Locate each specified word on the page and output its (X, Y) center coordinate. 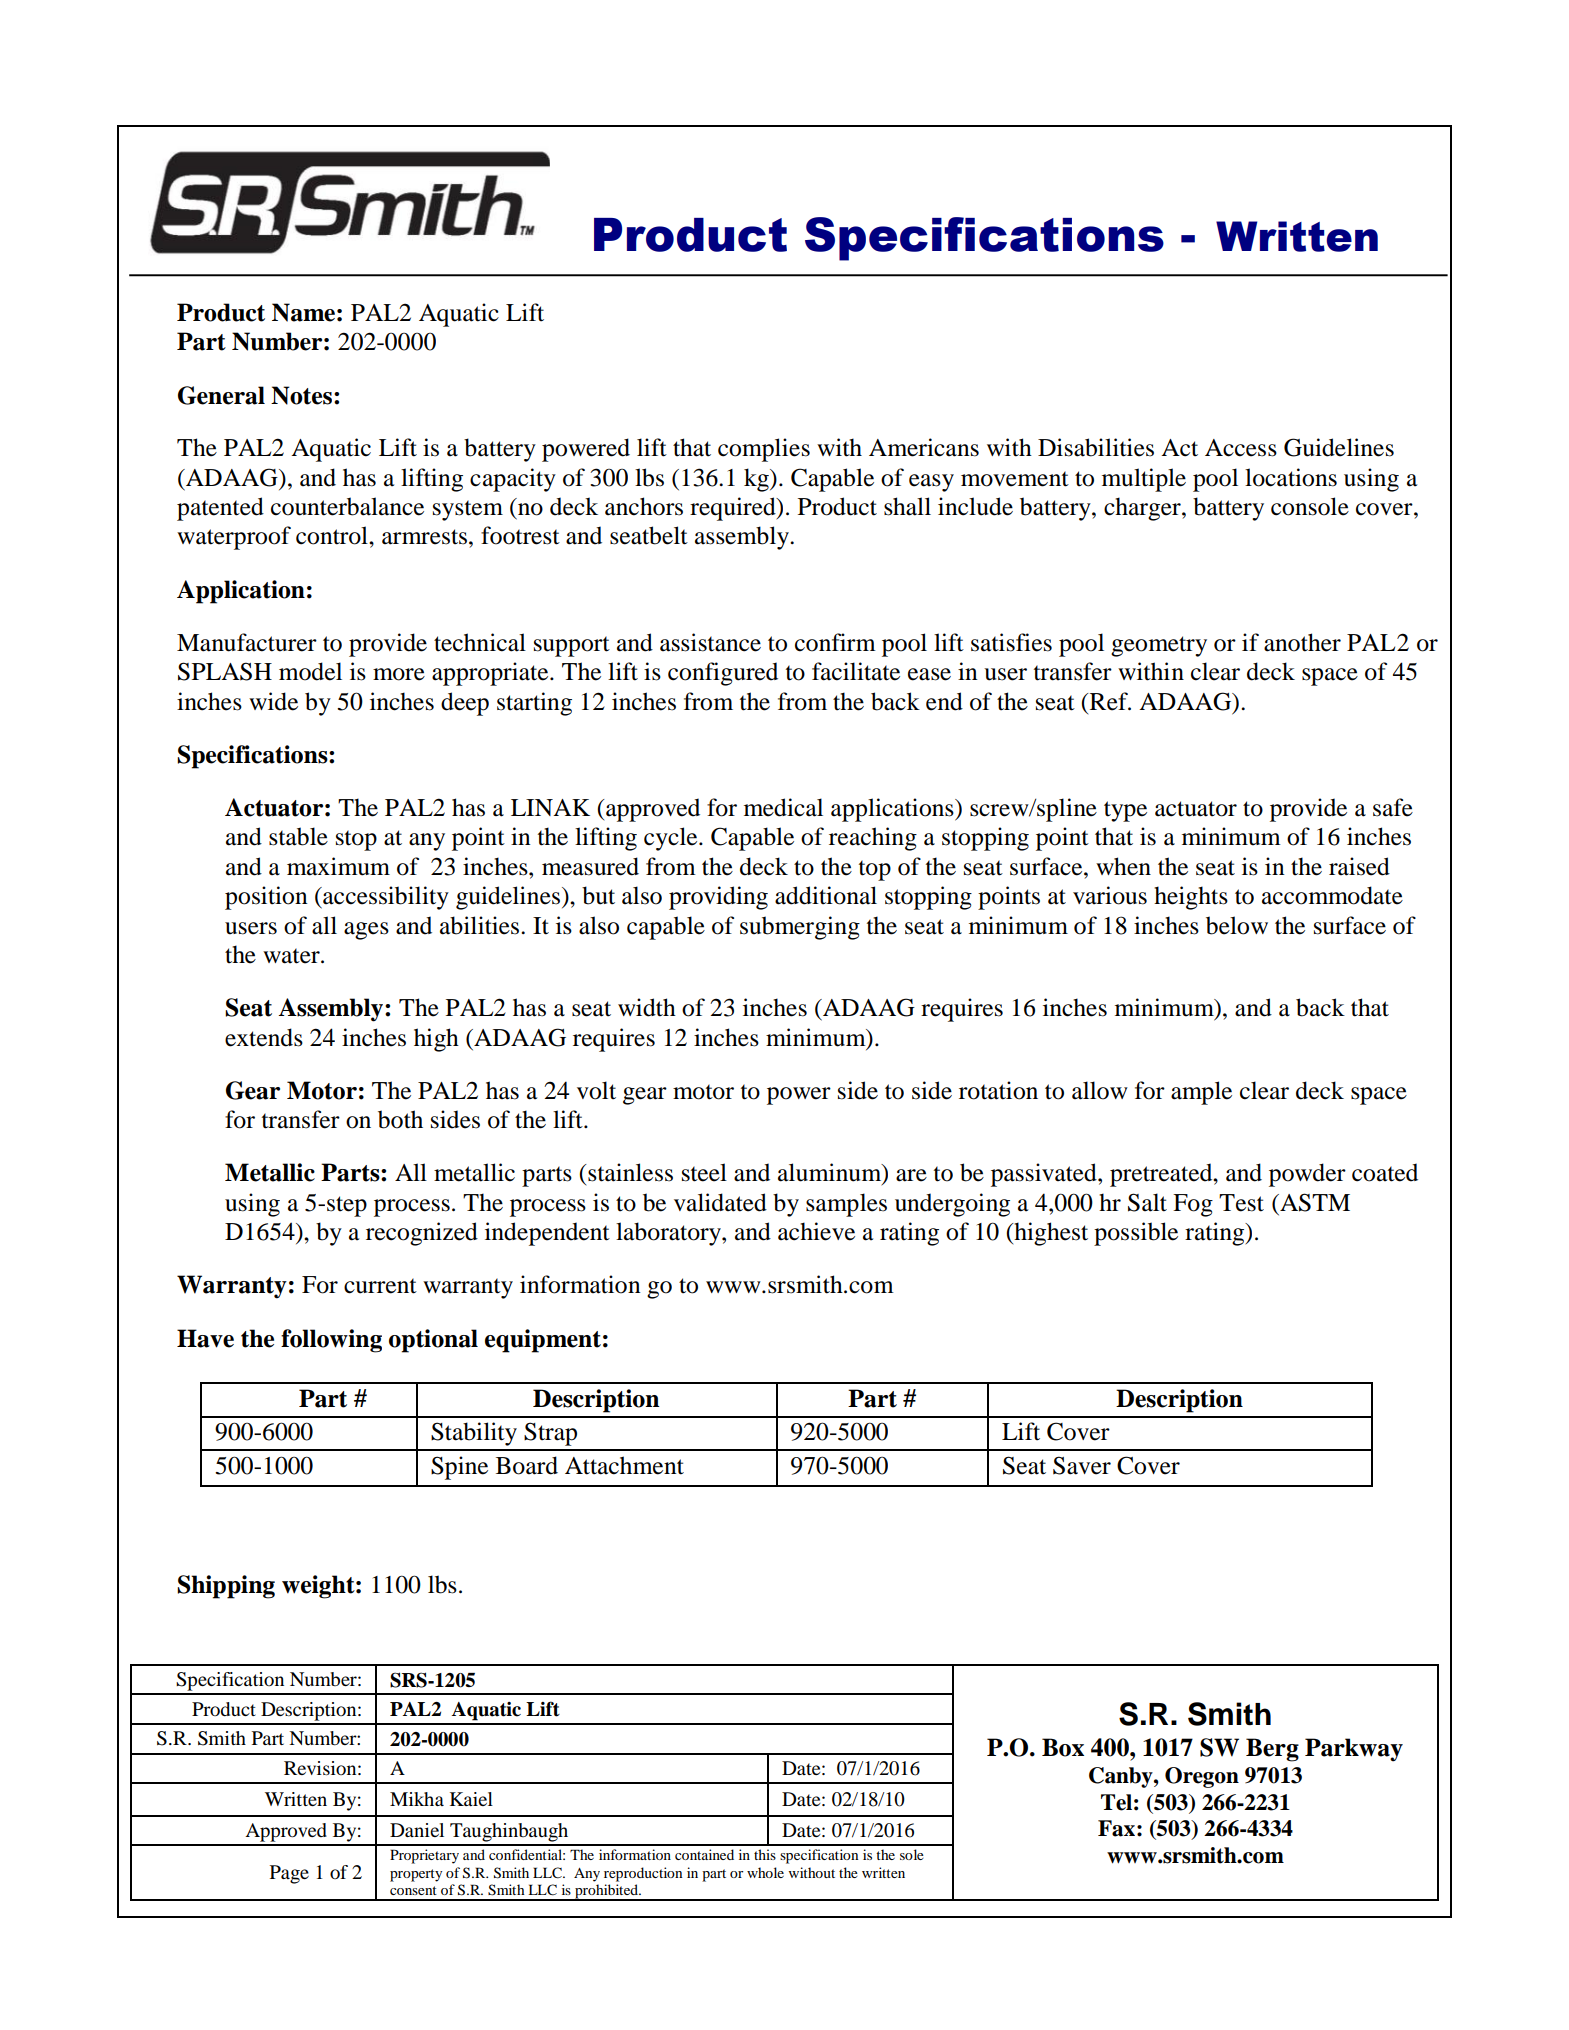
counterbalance (347, 506)
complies (764, 450)
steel (704, 1172)
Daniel (417, 1830)
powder (1307, 1175)
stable (298, 836)
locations (1291, 477)
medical (783, 807)
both (400, 1119)
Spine (459, 1468)
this (765, 1854)
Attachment (624, 1465)
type (1125, 811)
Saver (1082, 1465)
